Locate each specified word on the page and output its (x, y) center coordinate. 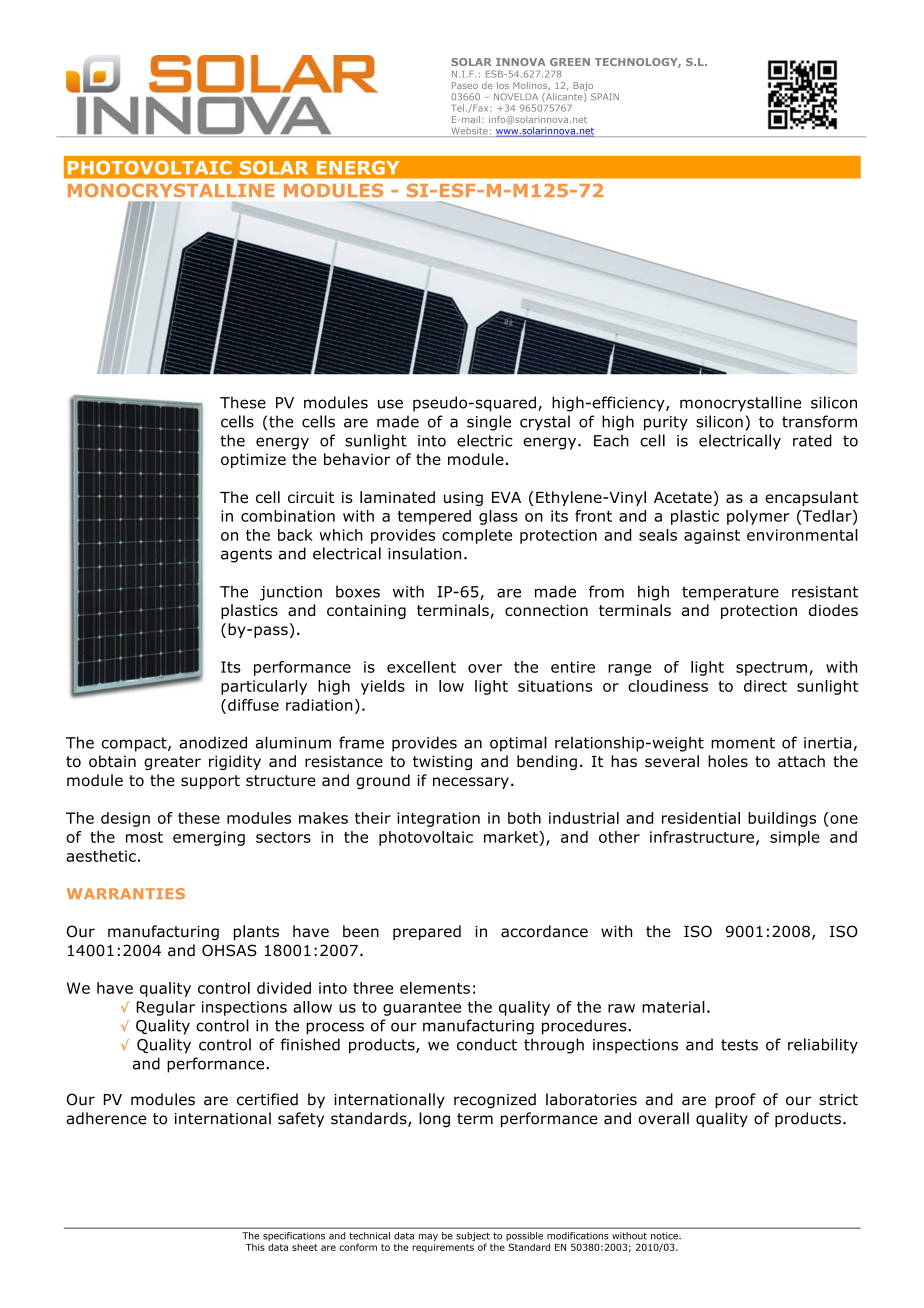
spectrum (771, 669)
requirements (443, 1248)
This (255, 1247)
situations (555, 686)
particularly (264, 687)
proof (735, 1100)
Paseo (465, 85)
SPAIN (605, 97)
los (503, 85)
